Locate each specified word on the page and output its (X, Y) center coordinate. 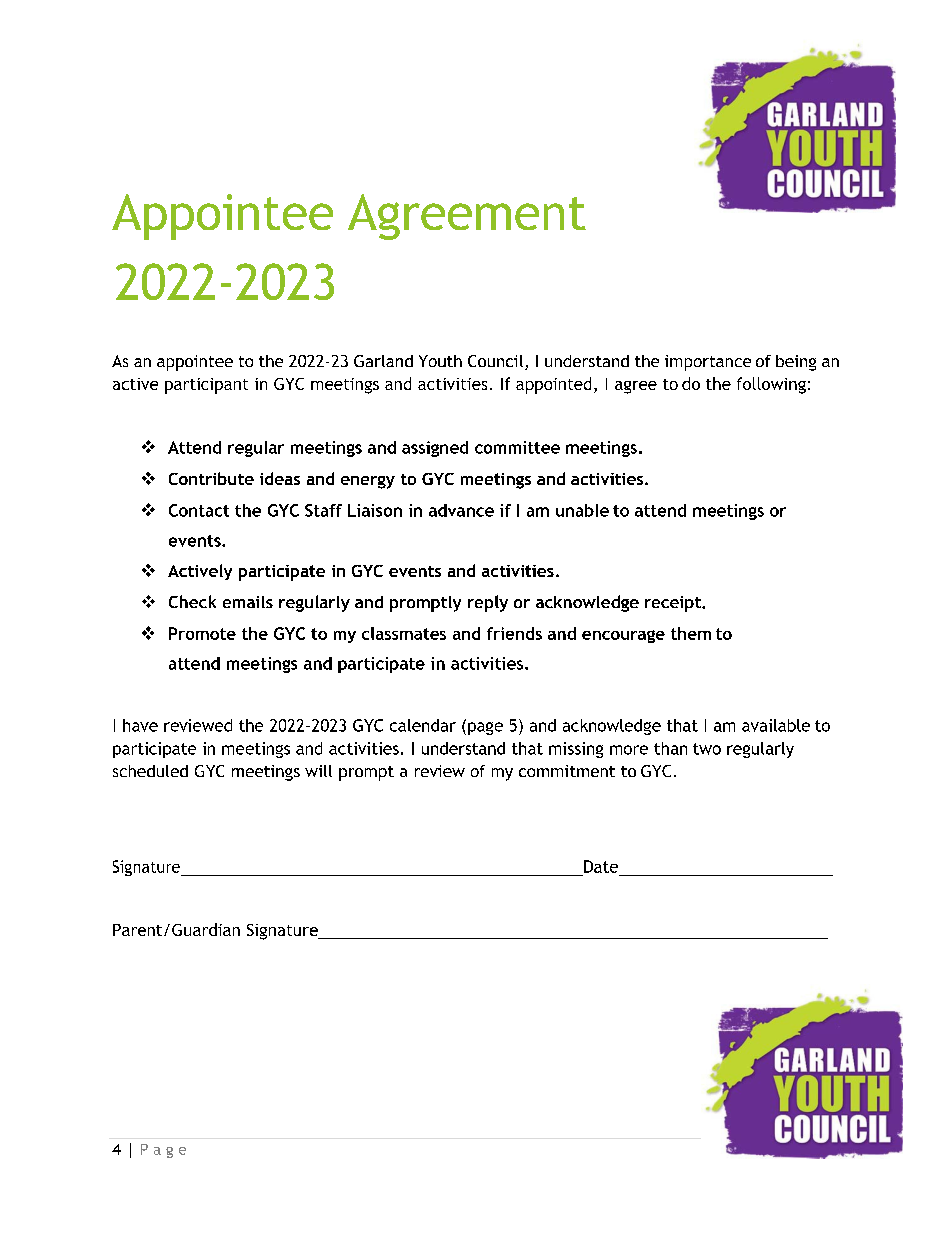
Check (192, 601)
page (485, 728)
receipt (674, 604)
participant (206, 386)
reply (488, 603)
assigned (435, 449)
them (691, 633)
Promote (202, 633)
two (707, 749)
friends (514, 633)
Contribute (211, 478)
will (318, 771)
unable (582, 510)
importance (708, 363)
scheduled (150, 771)
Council (497, 362)
